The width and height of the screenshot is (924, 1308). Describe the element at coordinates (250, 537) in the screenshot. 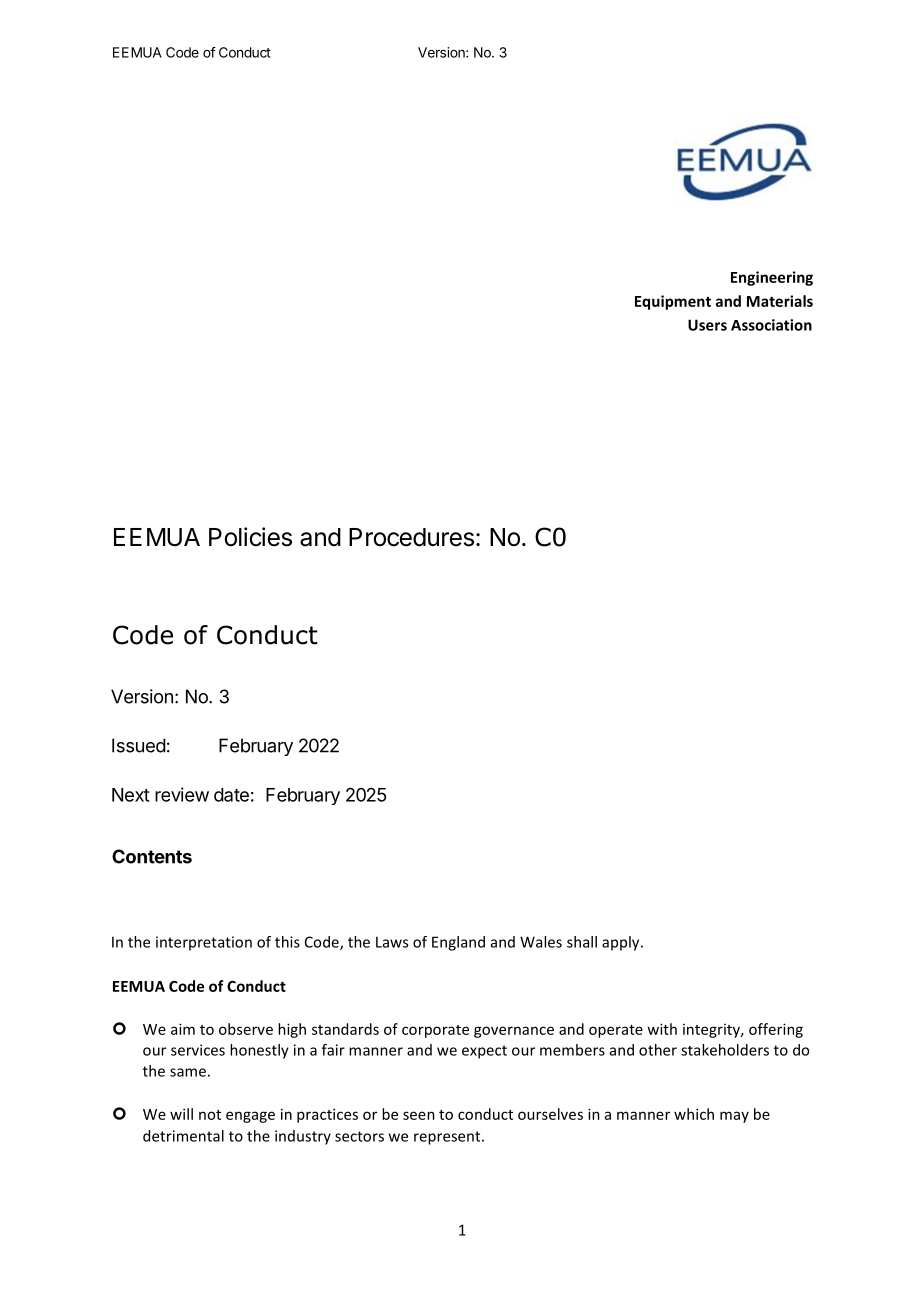

I see `Policies` at that location.
